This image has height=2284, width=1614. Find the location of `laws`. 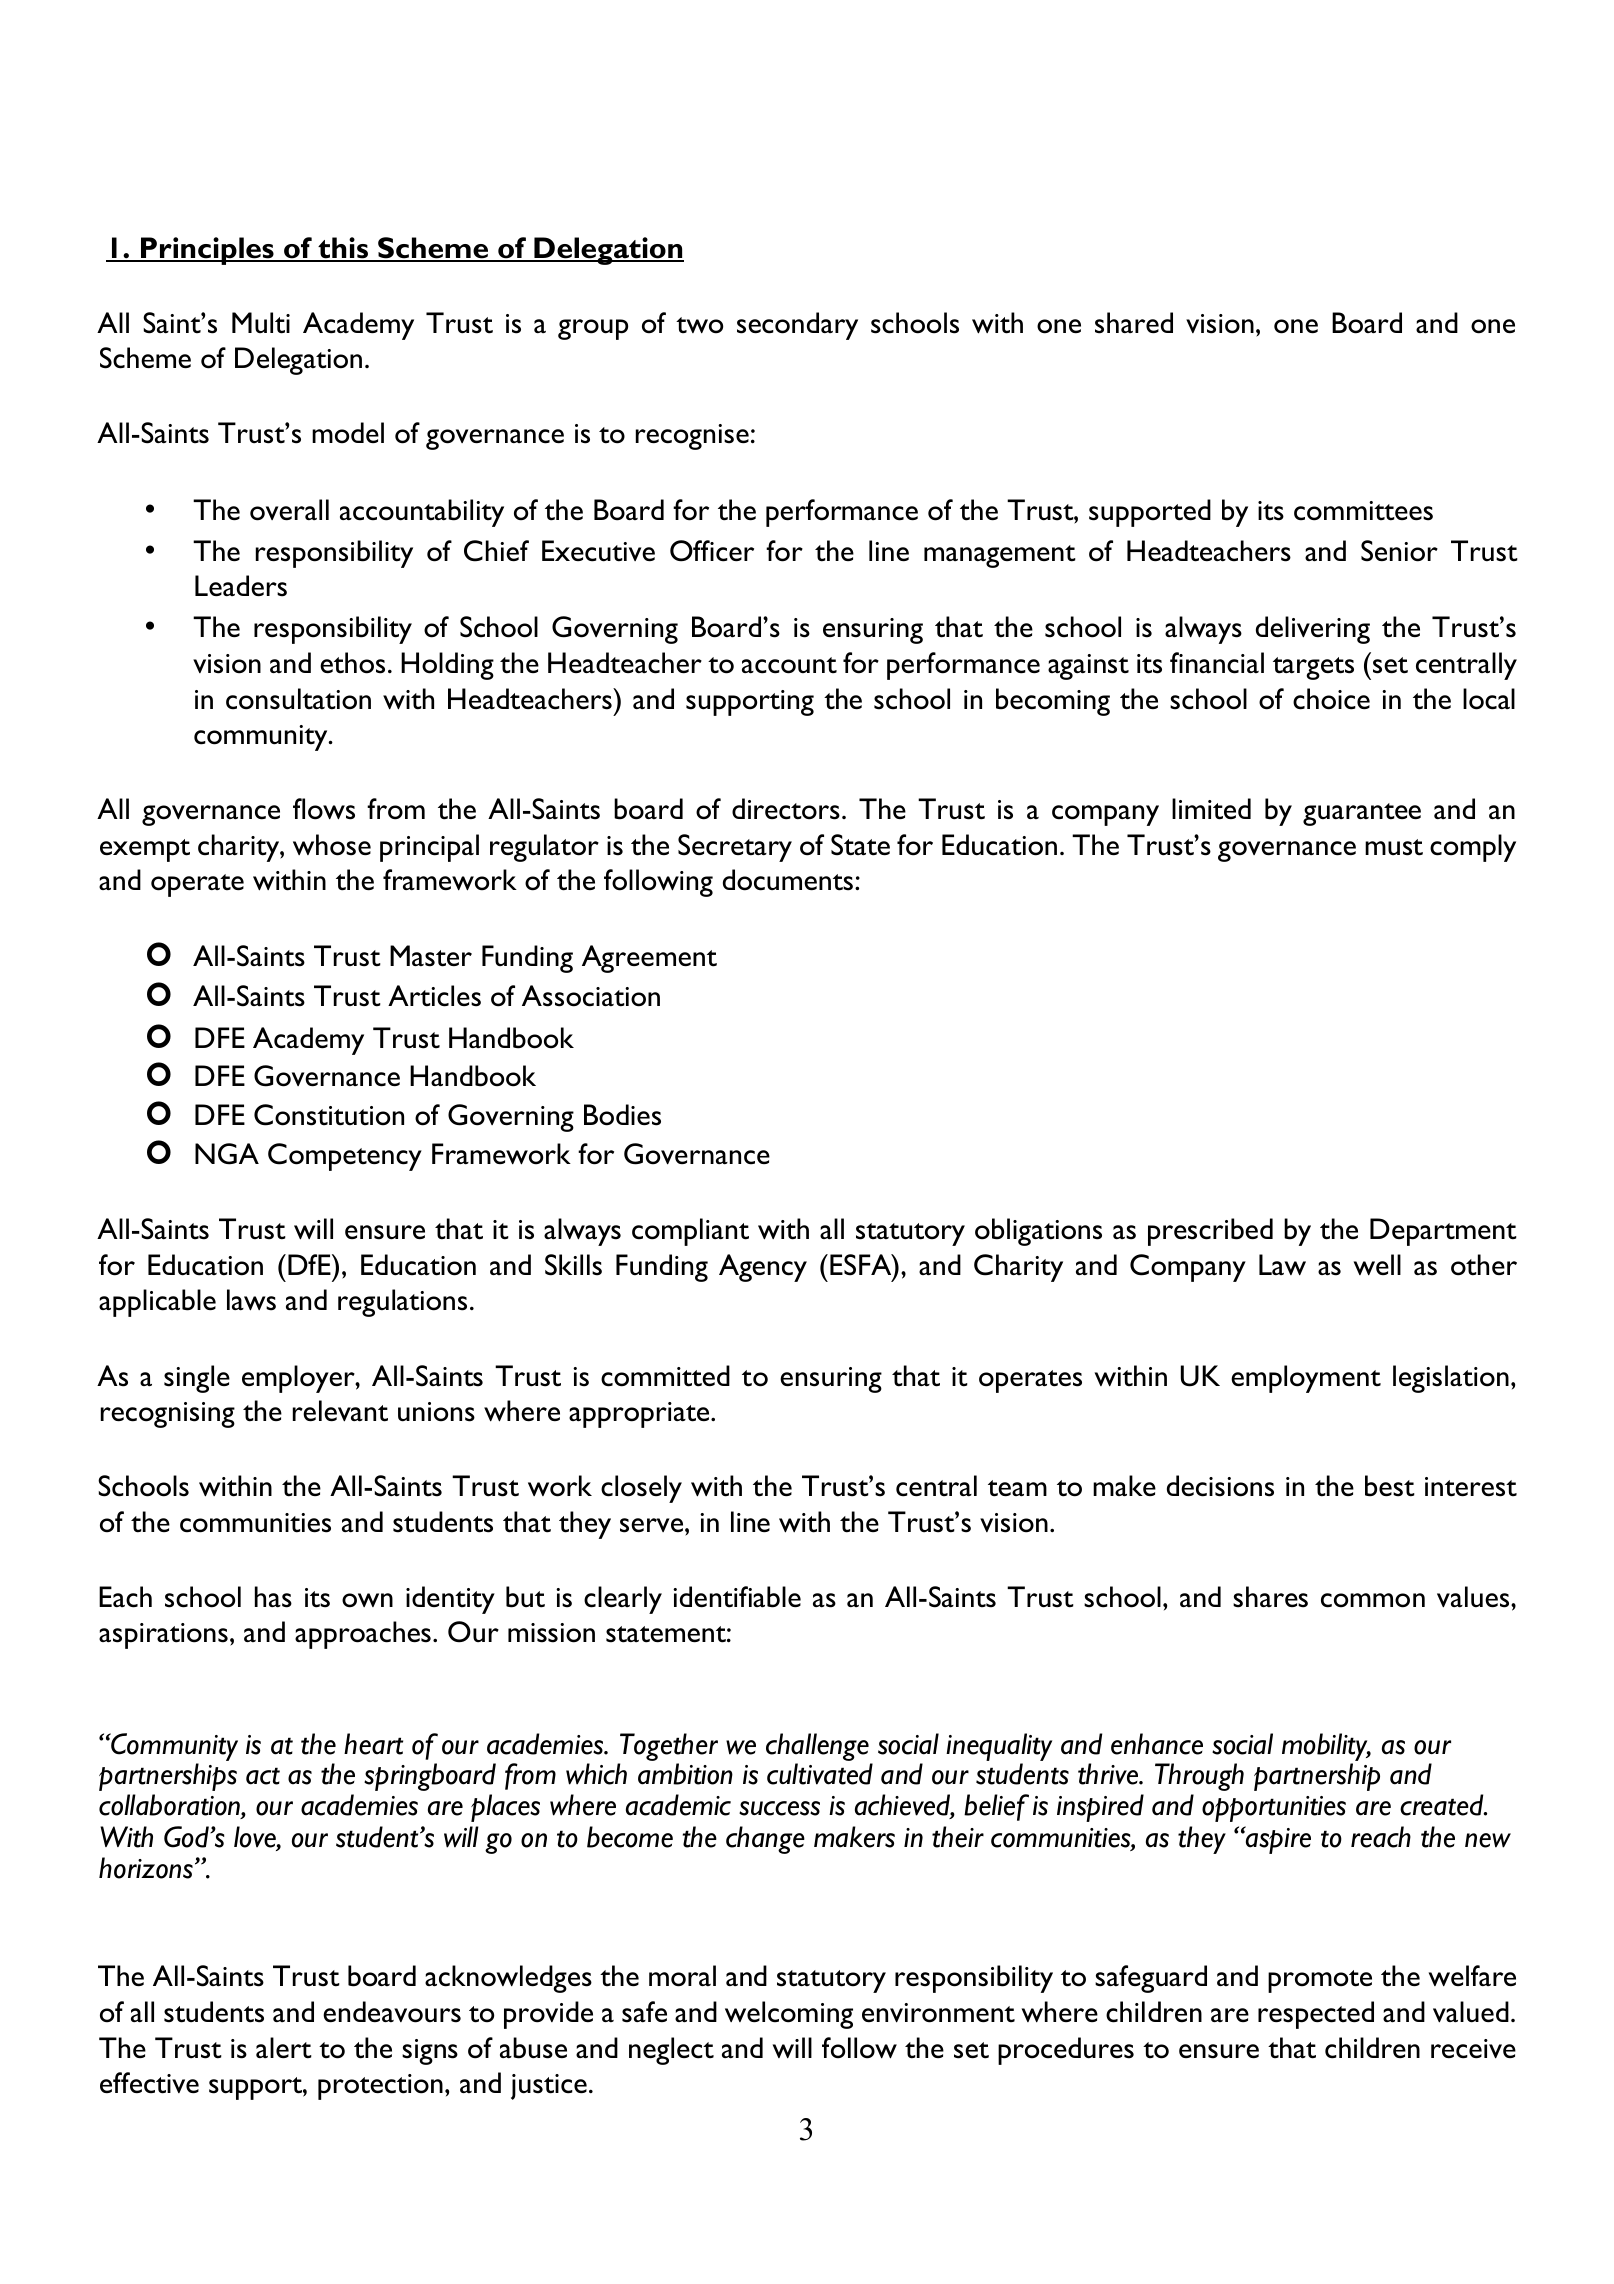

laws is located at coordinates (251, 1300).
